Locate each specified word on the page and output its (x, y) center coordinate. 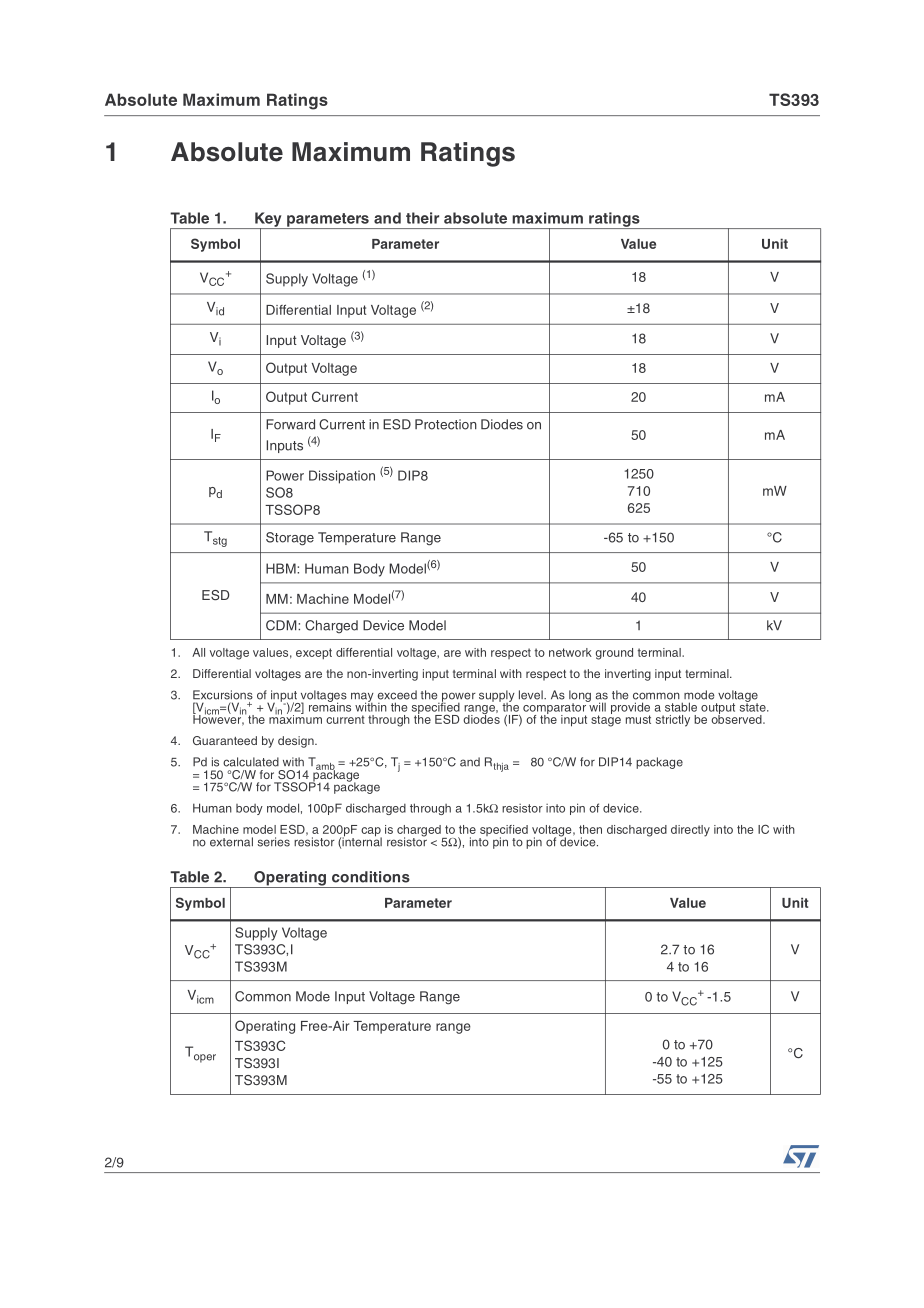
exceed (397, 695)
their (422, 218)
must (638, 719)
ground (614, 654)
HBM (282, 568)
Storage (290, 539)
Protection (446, 424)
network (570, 652)
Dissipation (342, 477)
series (273, 842)
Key (268, 220)
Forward (290, 424)
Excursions (223, 695)
